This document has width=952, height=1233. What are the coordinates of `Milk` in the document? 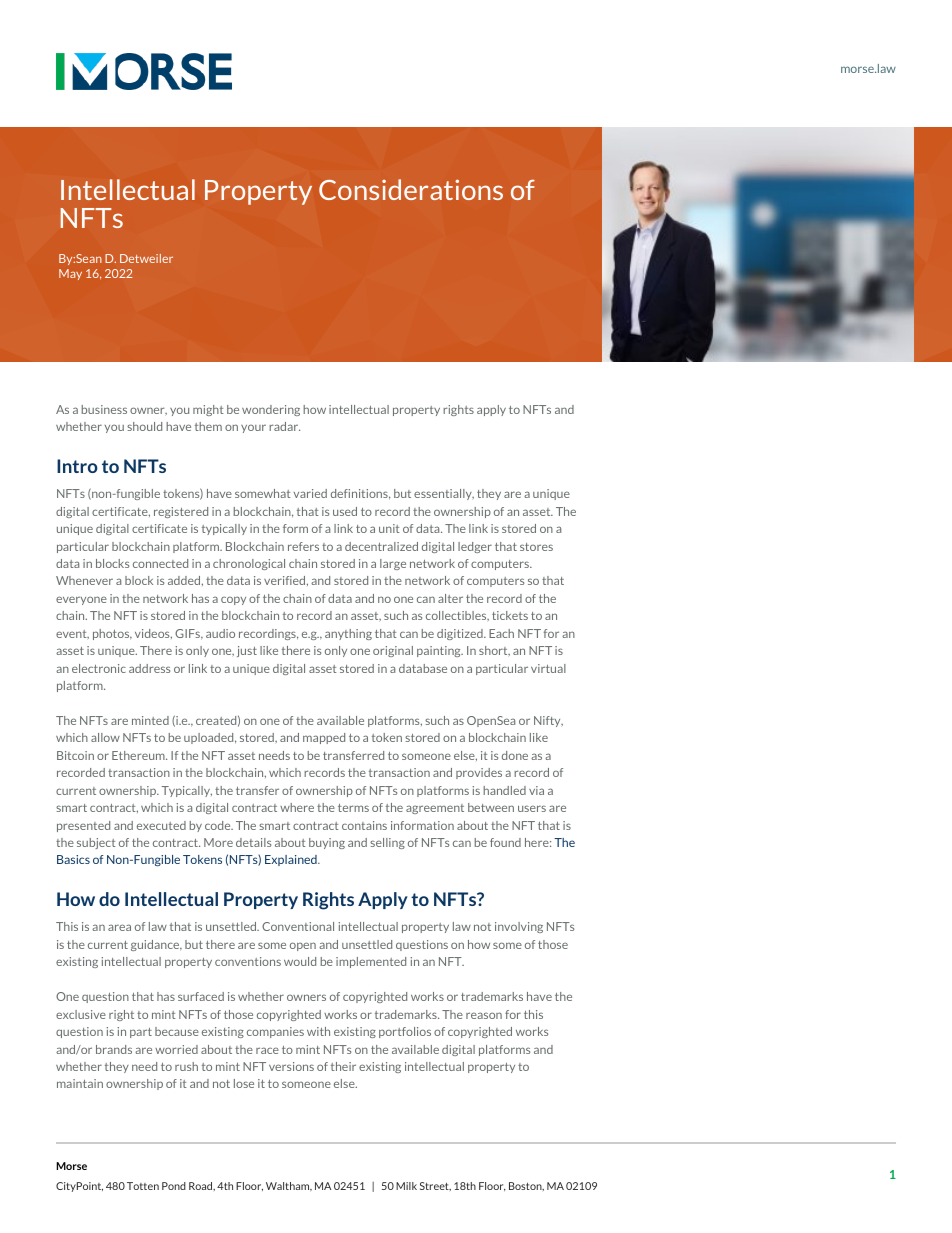 It's located at (406, 1186).
